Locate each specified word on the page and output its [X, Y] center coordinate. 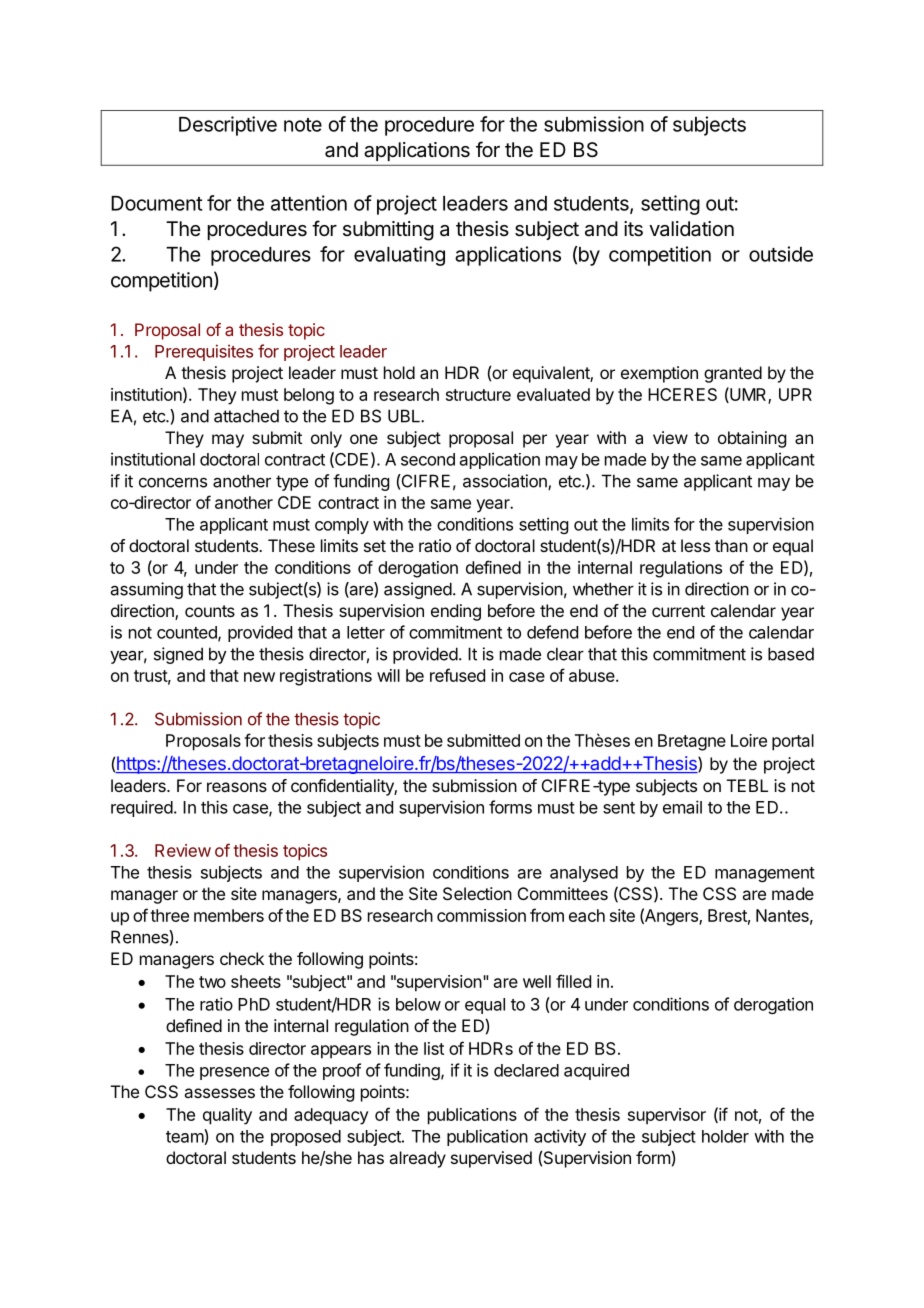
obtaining [752, 439]
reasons [237, 787]
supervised [491, 1159]
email [682, 807]
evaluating [399, 256]
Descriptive [228, 126]
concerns [173, 482]
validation [691, 229]
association [506, 482]
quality [227, 1116]
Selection [477, 893]
